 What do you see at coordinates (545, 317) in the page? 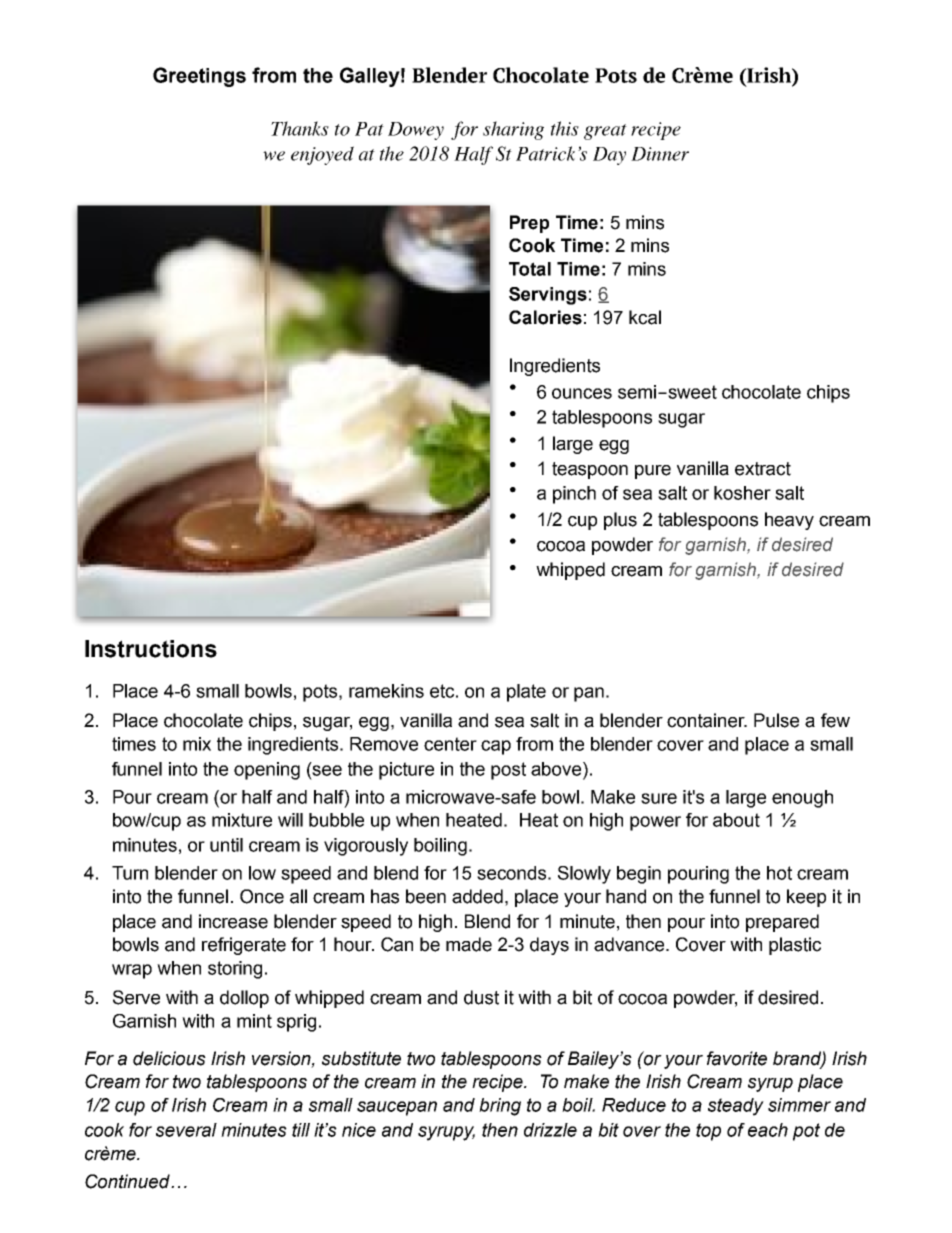
I see `Calories` at bounding box center [545, 317].
